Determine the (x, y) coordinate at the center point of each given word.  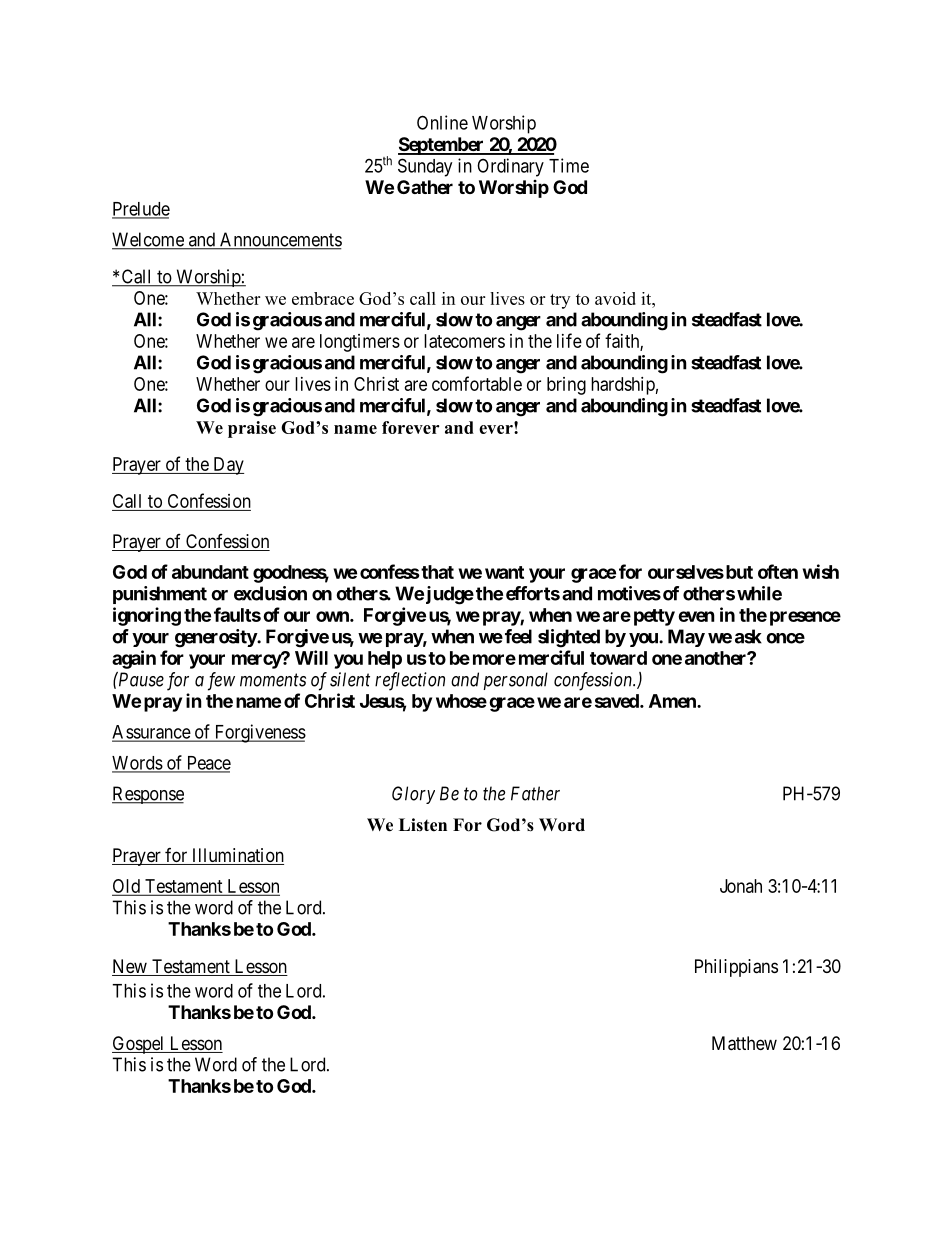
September (442, 146)
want (504, 572)
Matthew (744, 1043)
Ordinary (510, 167)
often (778, 571)
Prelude (141, 210)
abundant (210, 572)
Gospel (139, 1045)
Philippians (736, 968)
